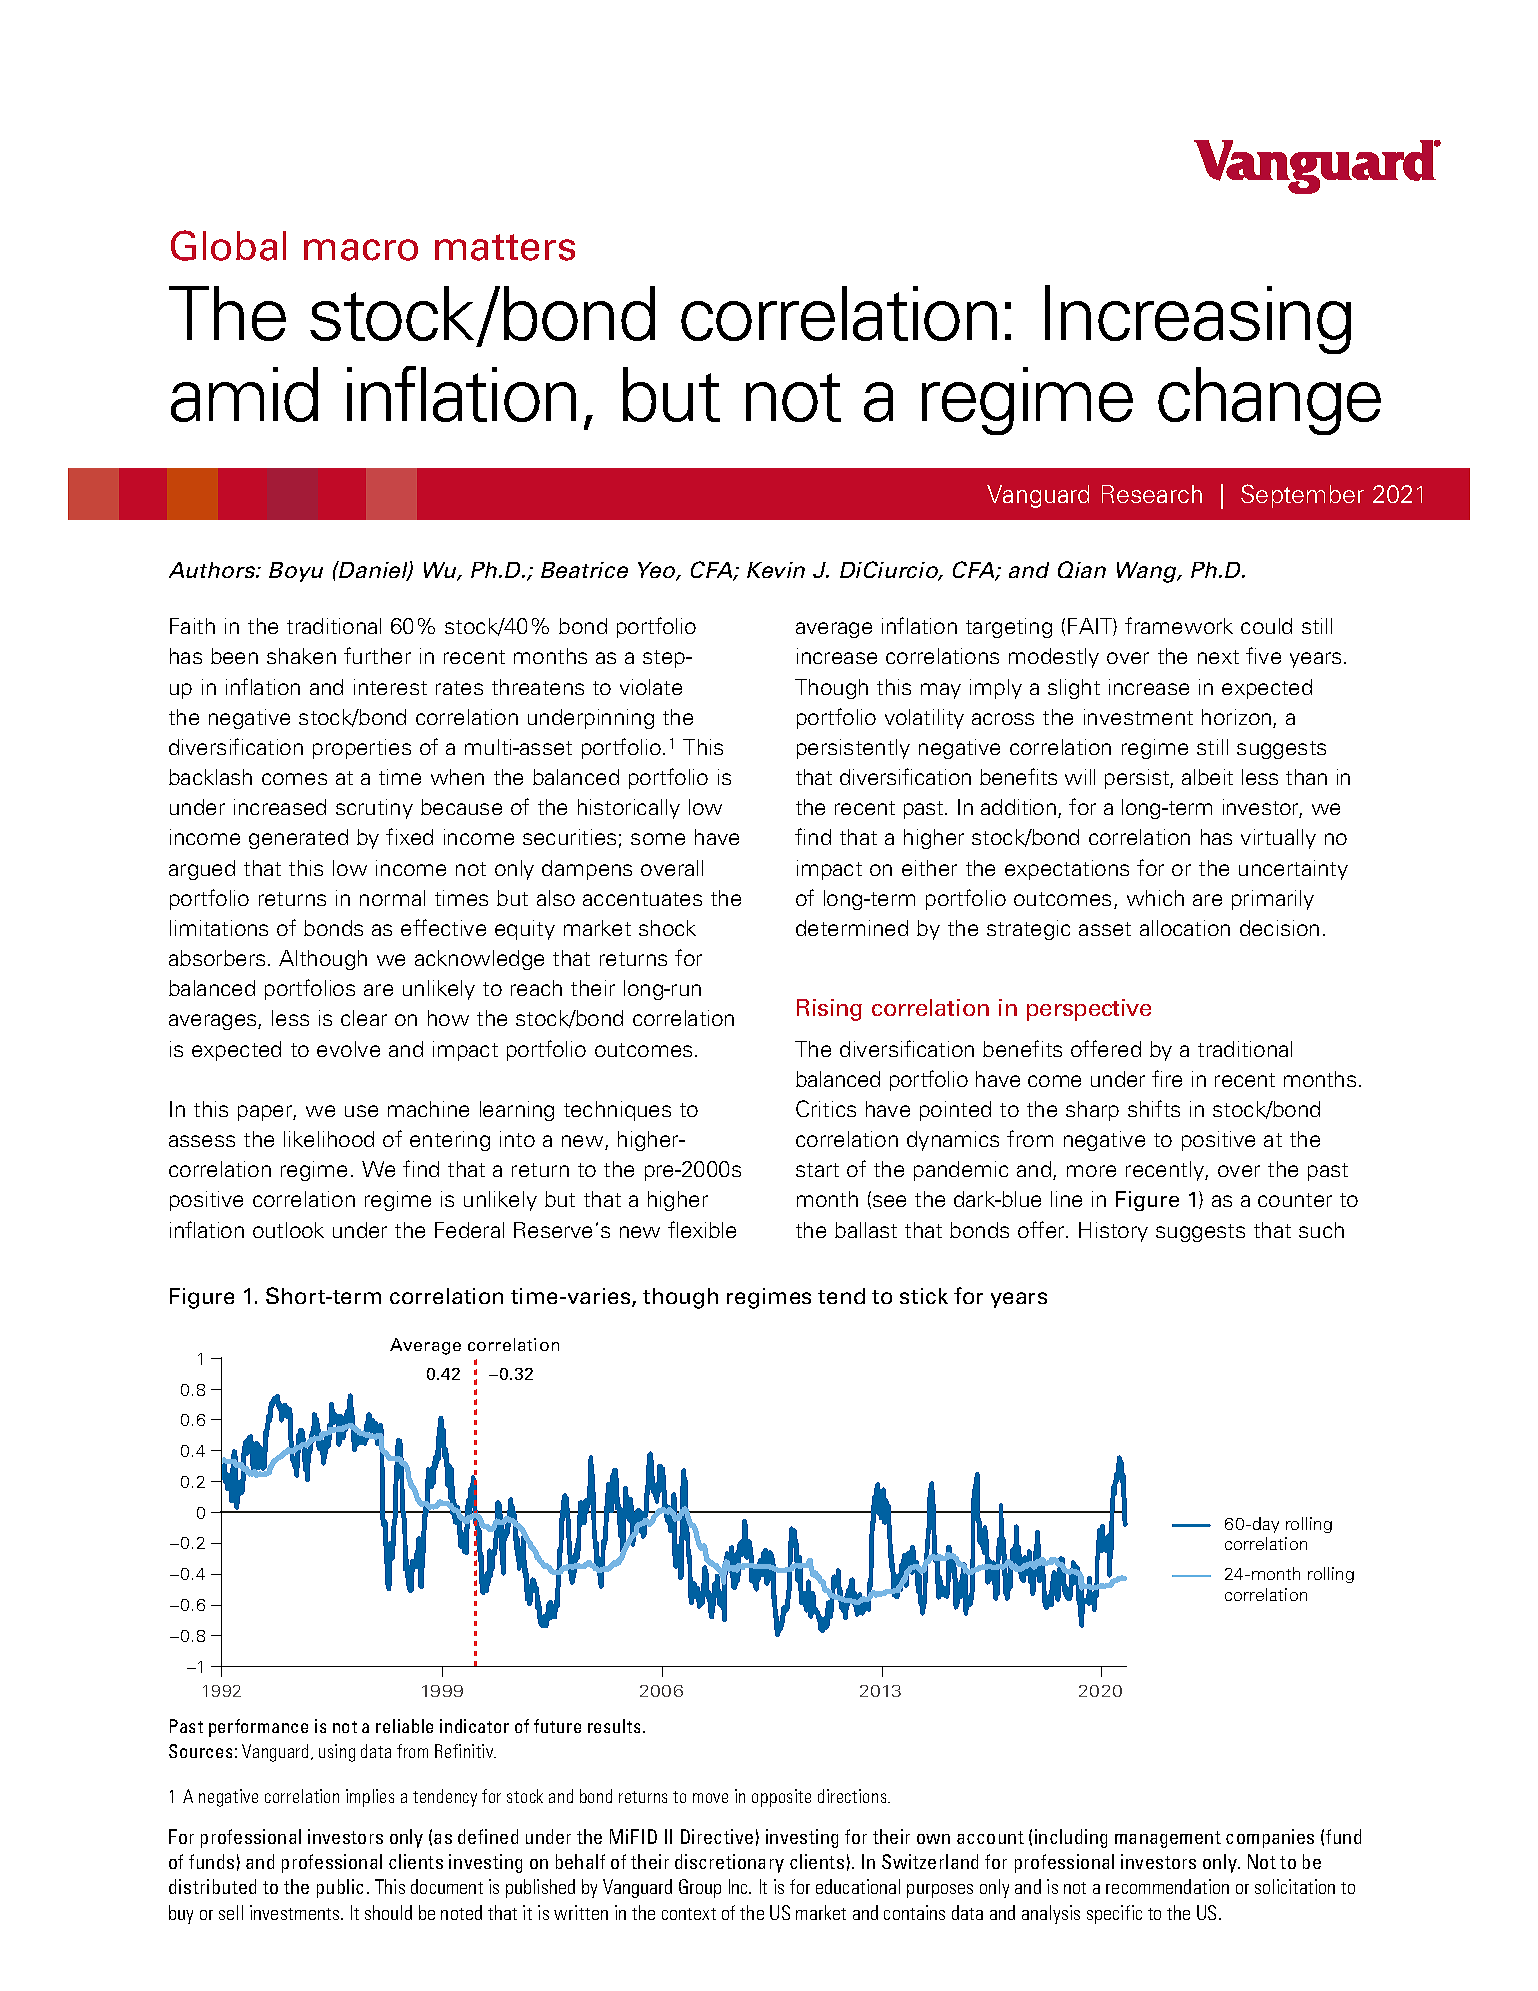  I want to click on evolve, so click(348, 1049).
